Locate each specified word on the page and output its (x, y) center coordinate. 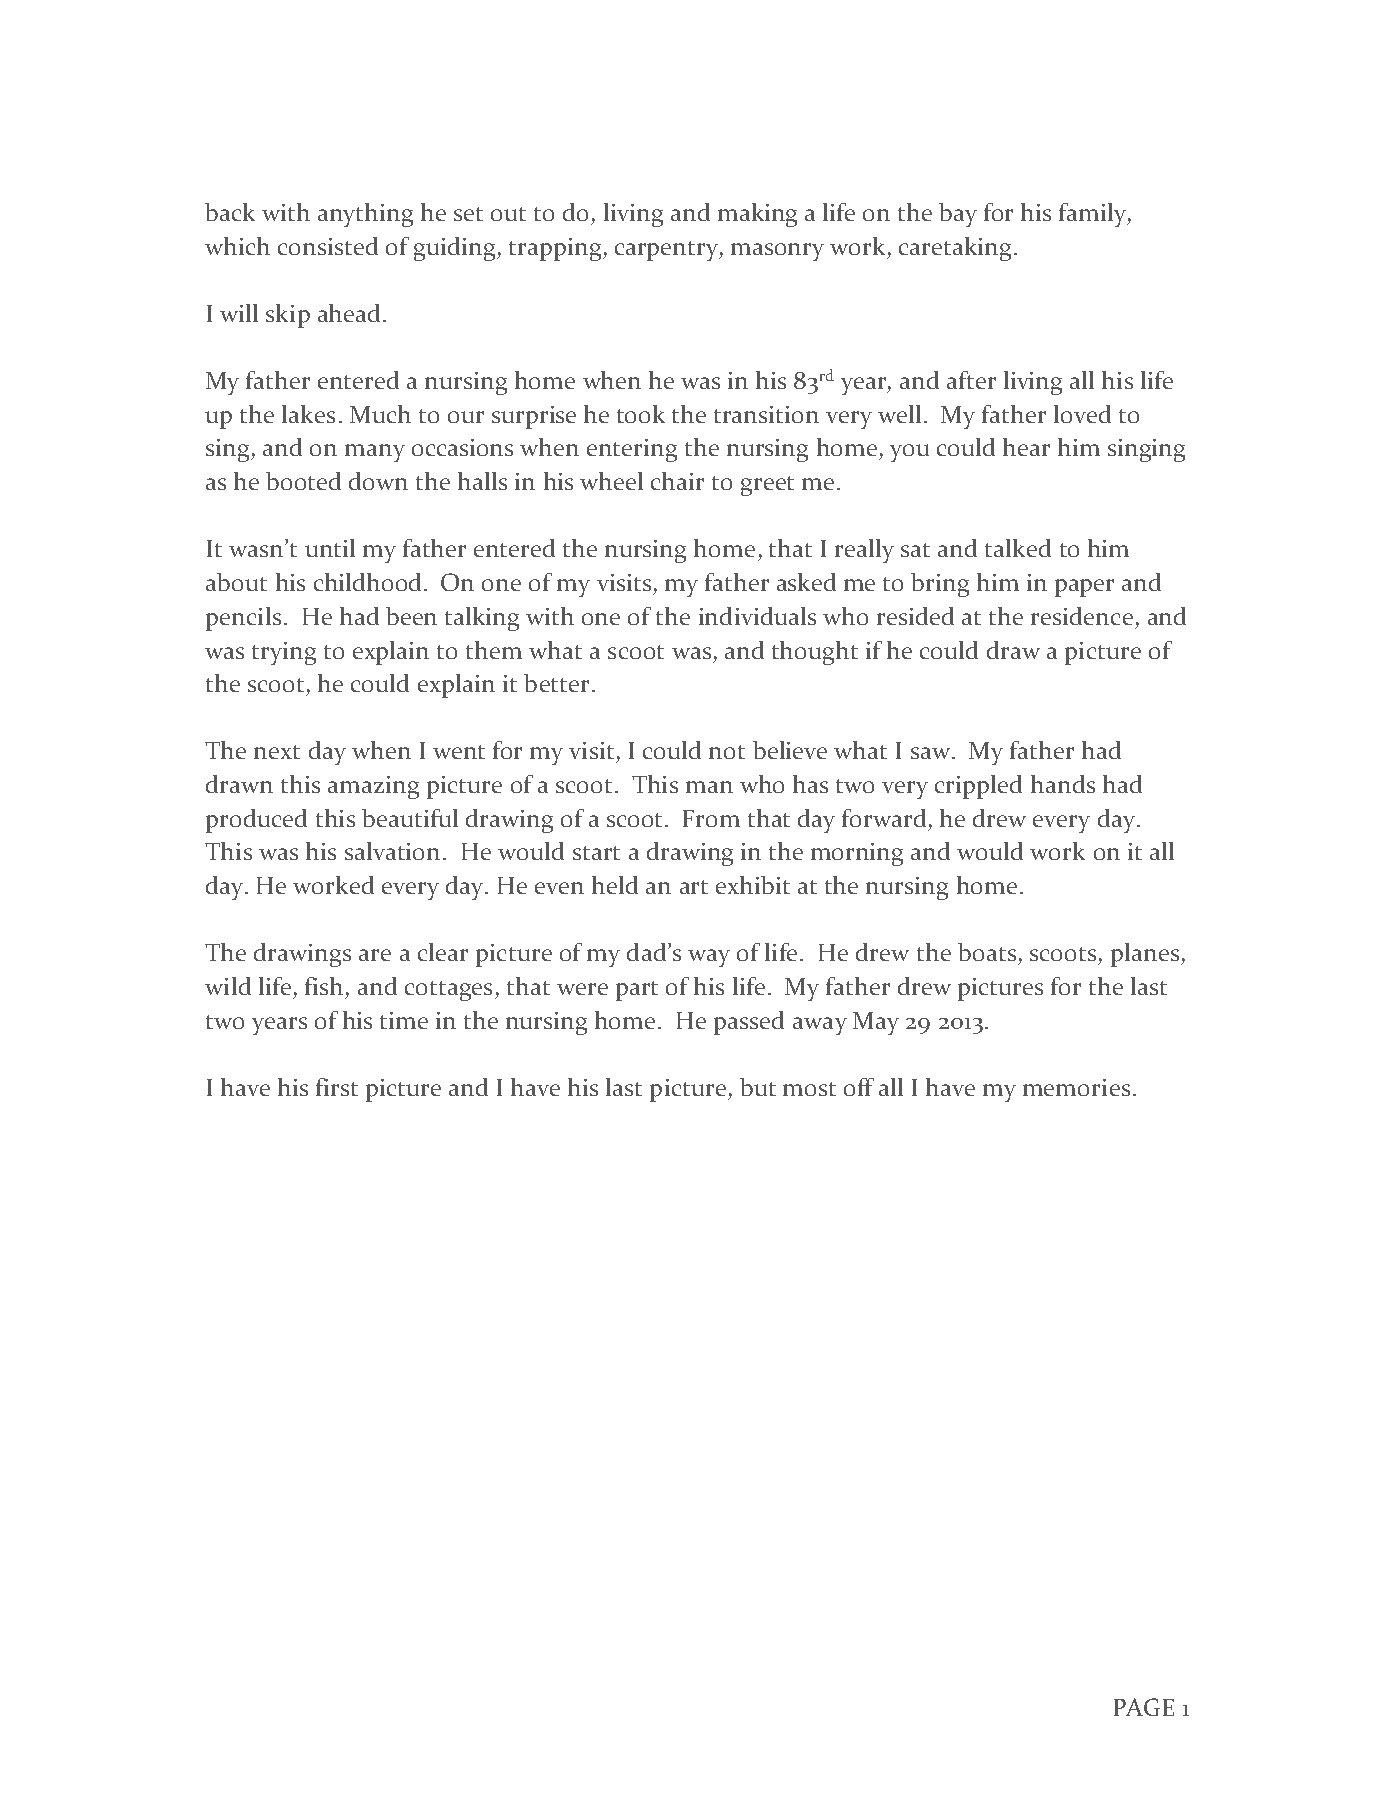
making (757, 215)
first (337, 1087)
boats (987, 952)
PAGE (1144, 1707)
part (637, 991)
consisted (328, 246)
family (1094, 215)
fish (324, 986)
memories (1076, 1087)
